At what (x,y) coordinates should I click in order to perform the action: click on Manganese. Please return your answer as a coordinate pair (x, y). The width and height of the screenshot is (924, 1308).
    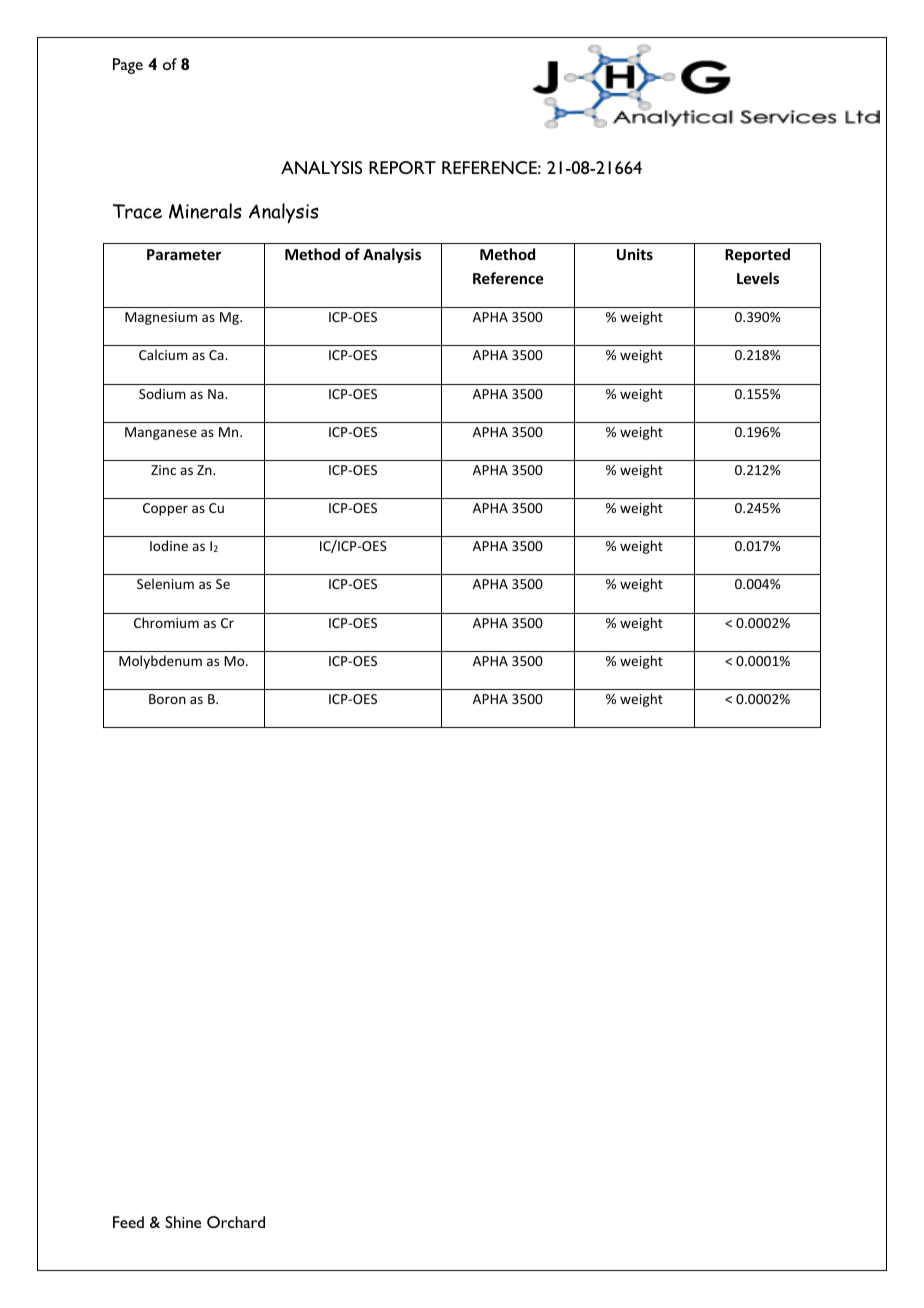
    Looking at the image, I should click on (161, 433).
